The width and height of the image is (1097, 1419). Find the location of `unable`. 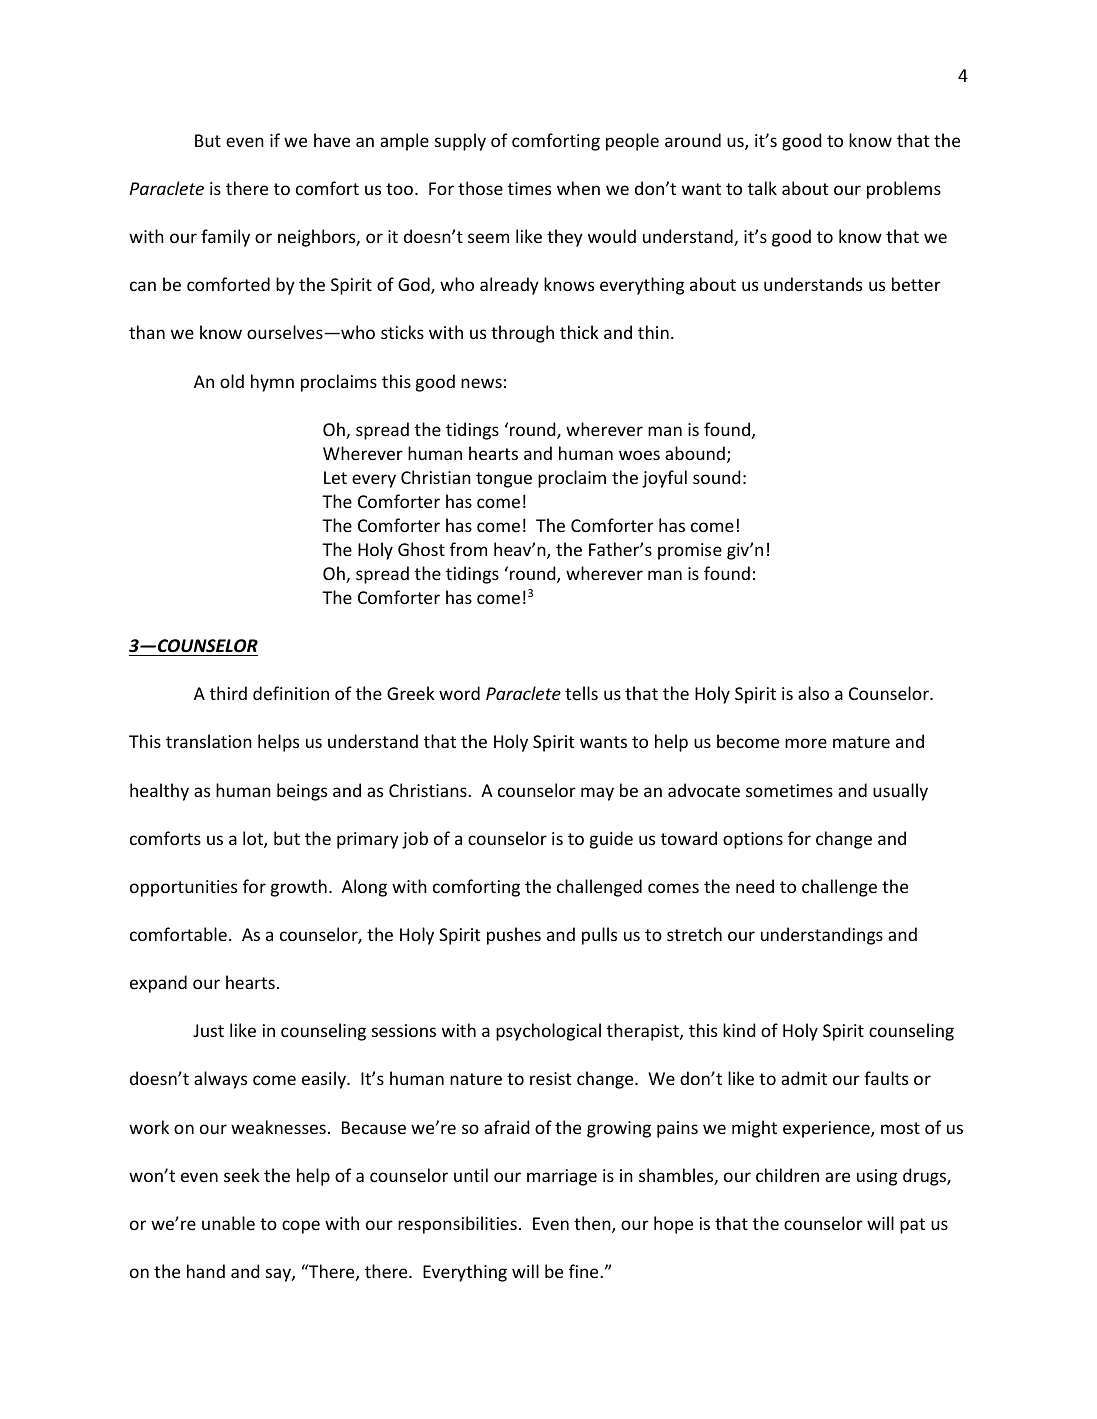

unable is located at coordinates (228, 1223).
